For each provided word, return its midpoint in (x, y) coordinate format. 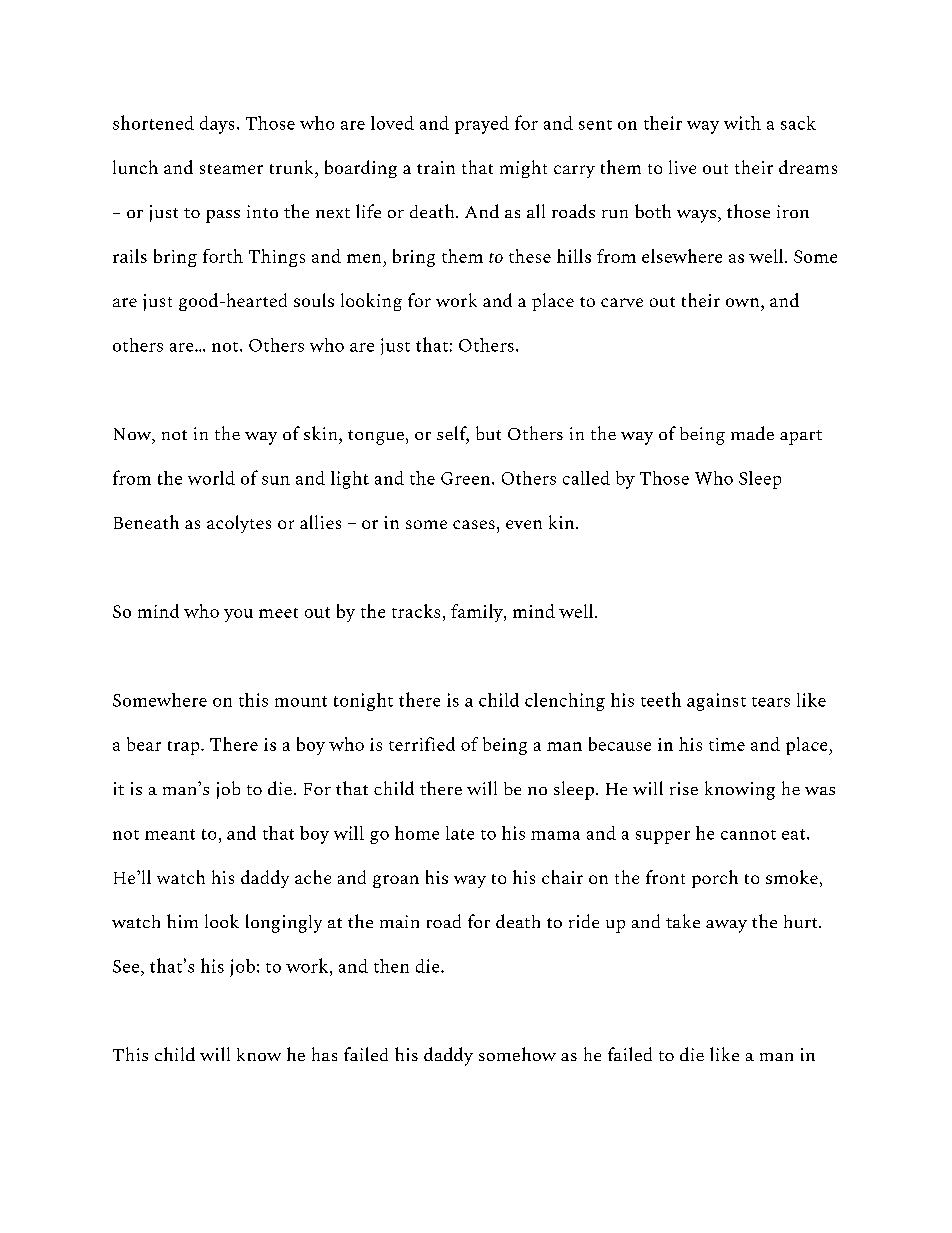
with (742, 123)
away (726, 926)
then (391, 966)
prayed (482, 125)
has (324, 1054)
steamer (231, 169)
